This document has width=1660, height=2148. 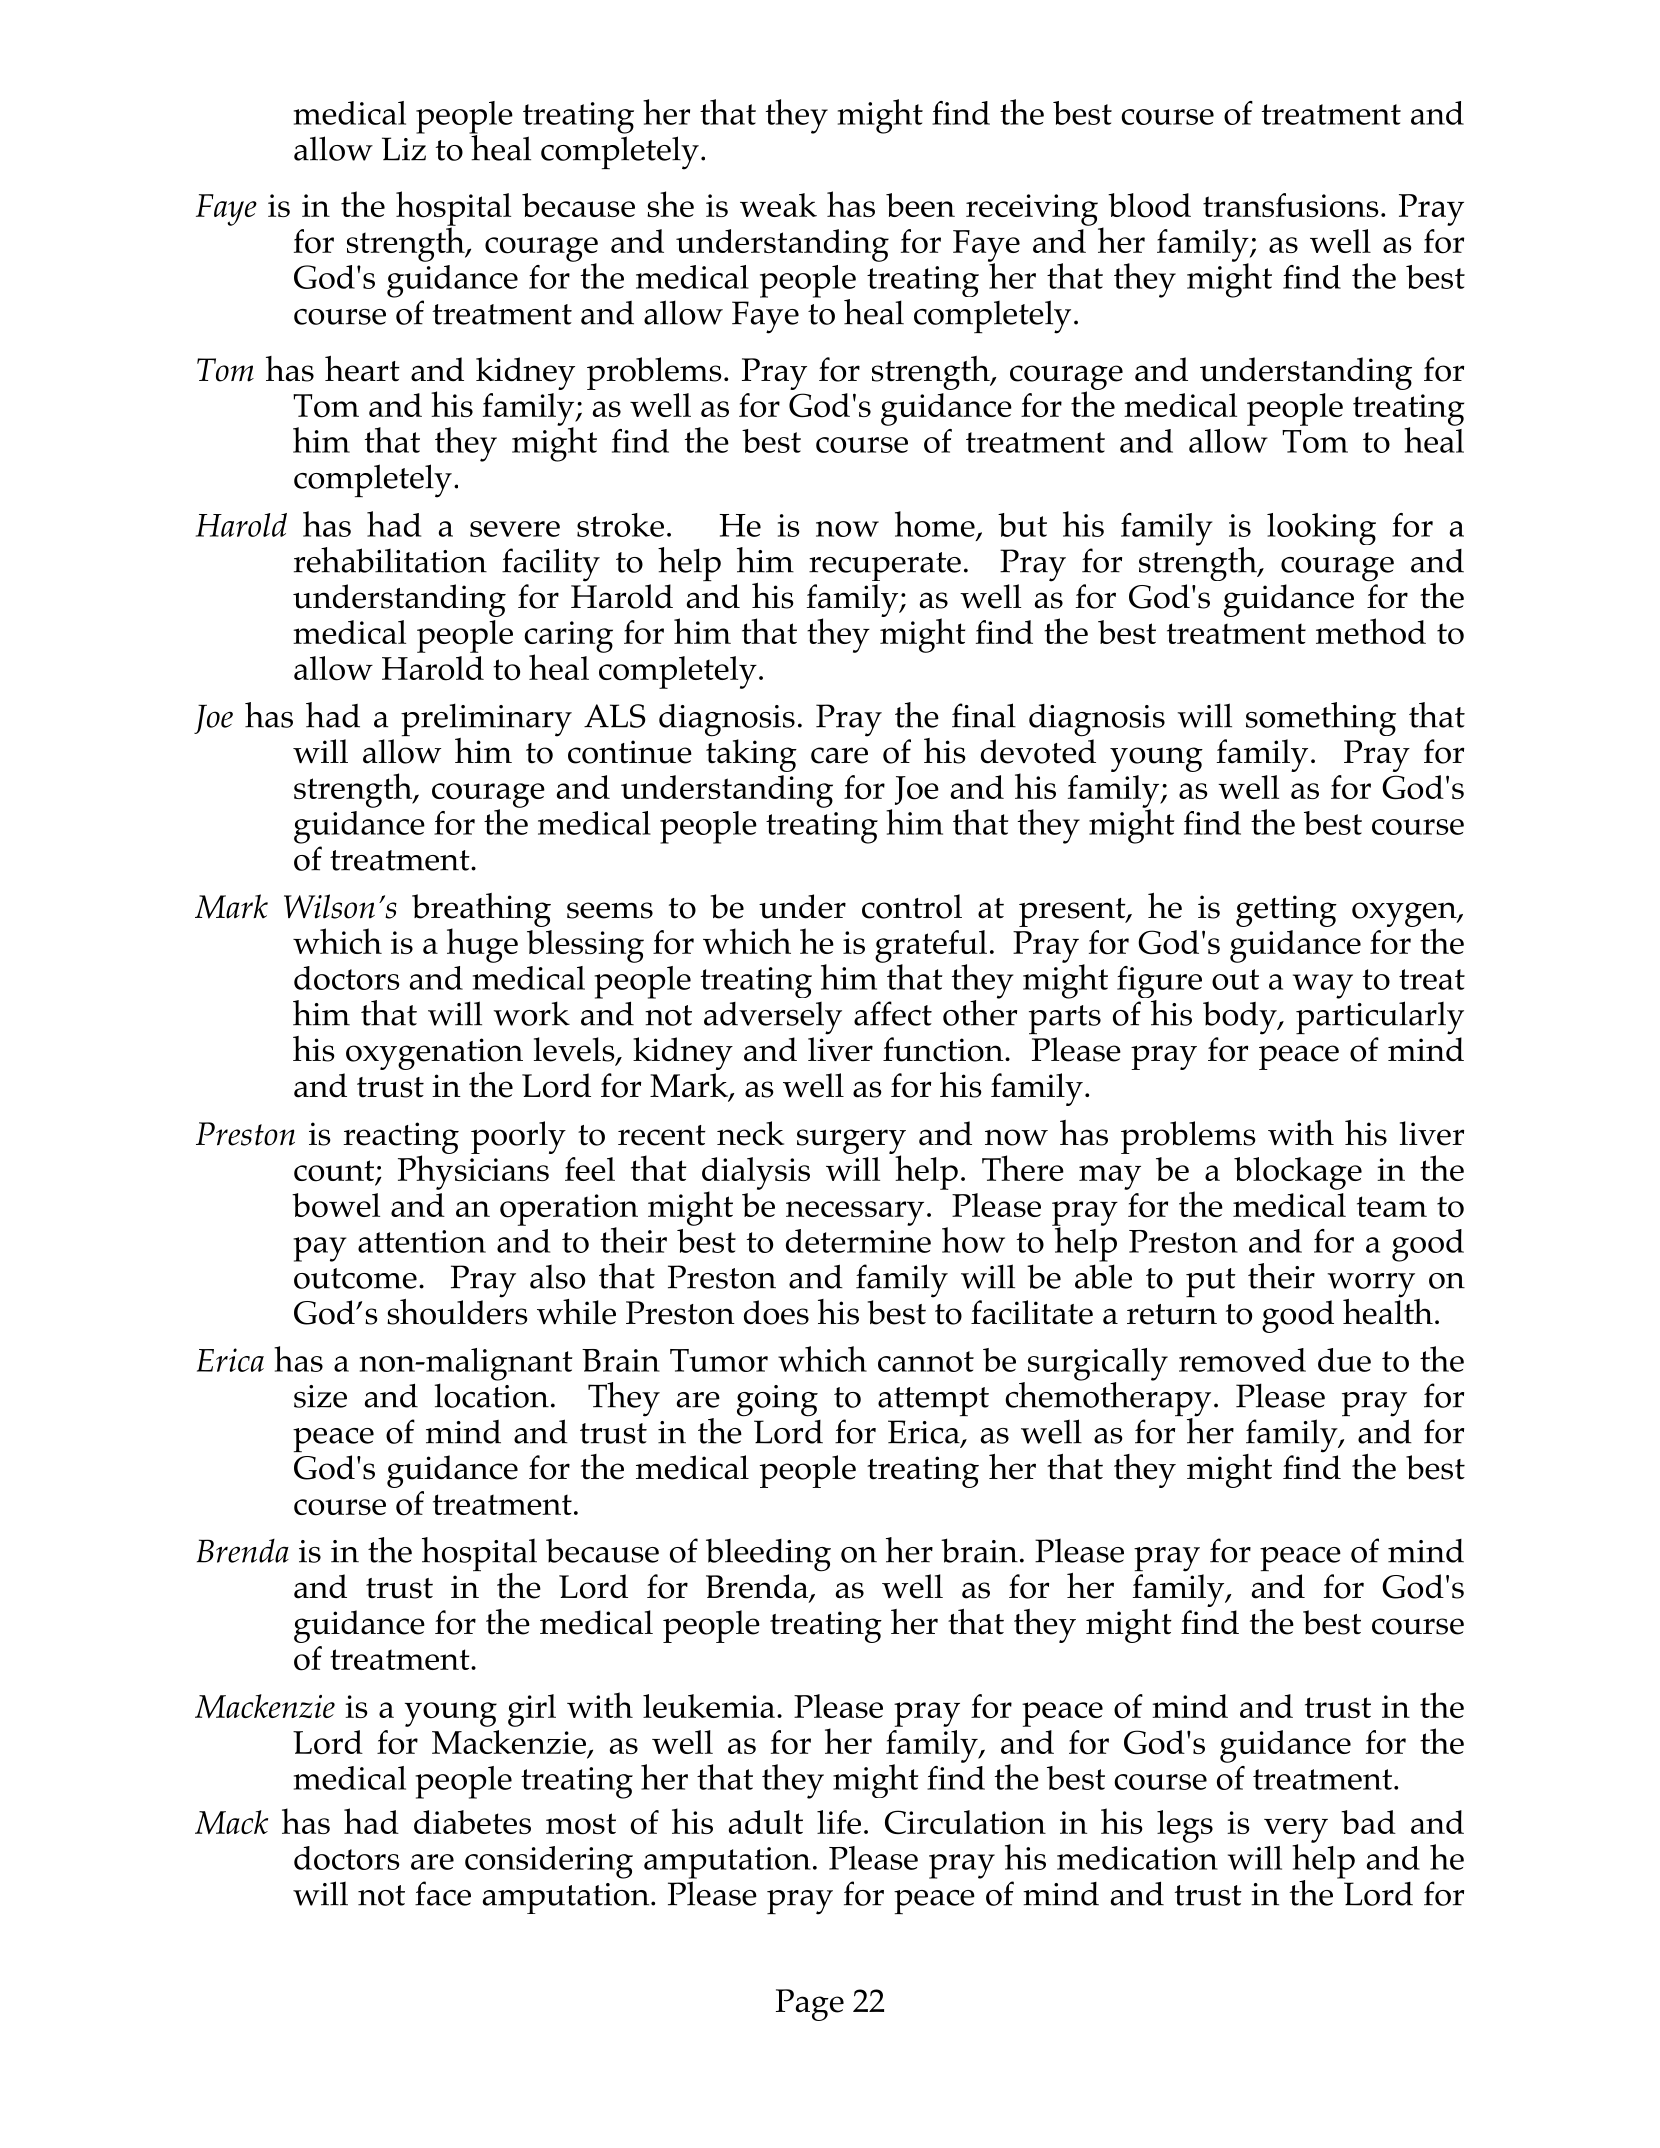 What do you see at coordinates (1291, 205) in the document?
I see `transfusions` at bounding box center [1291, 205].
